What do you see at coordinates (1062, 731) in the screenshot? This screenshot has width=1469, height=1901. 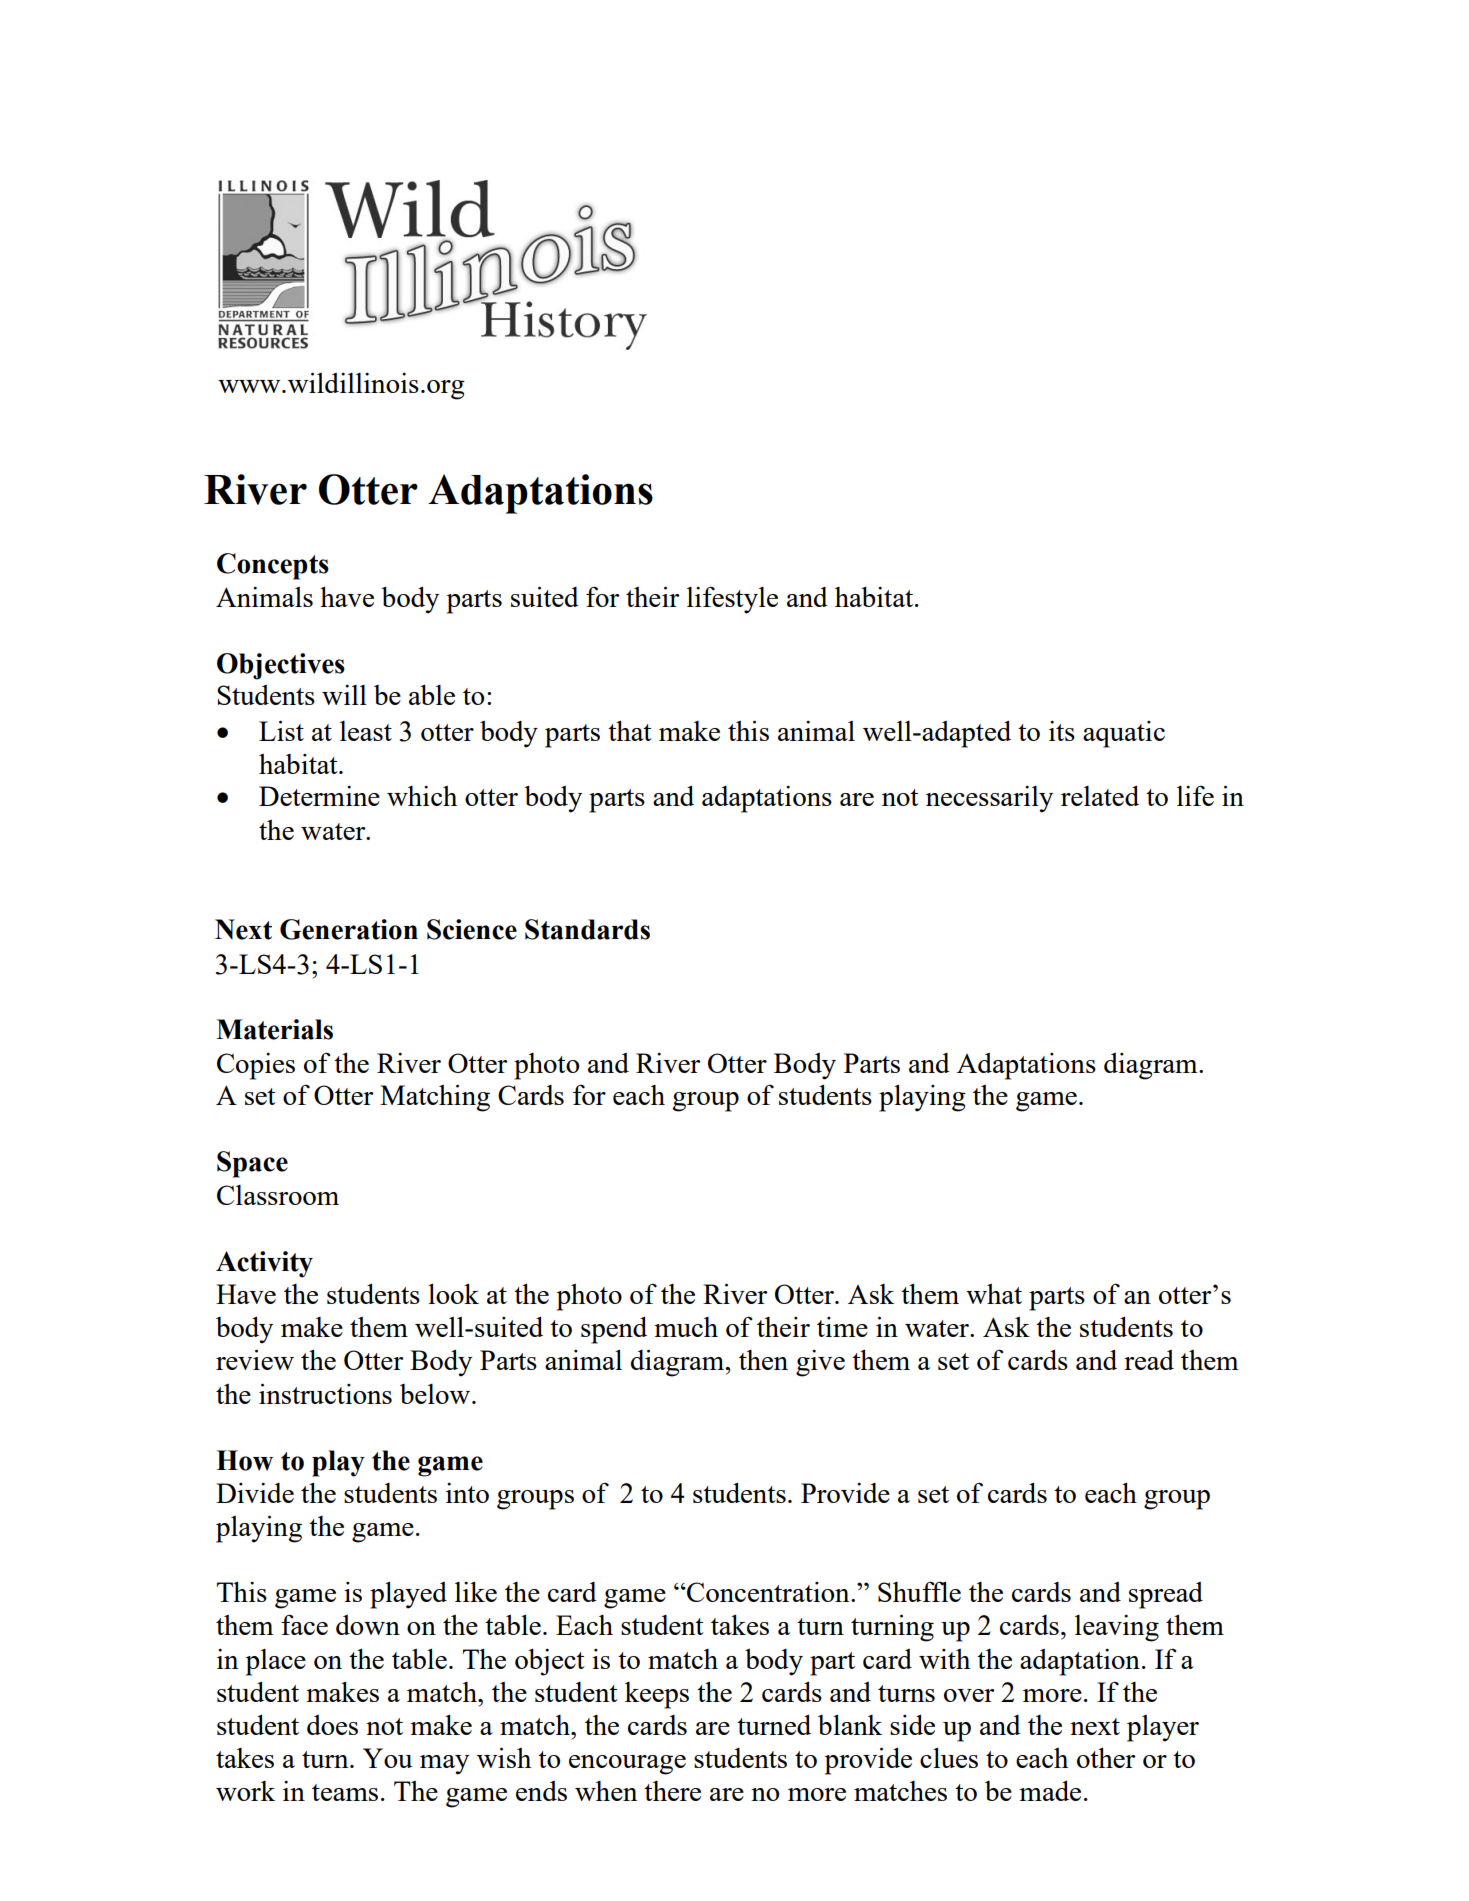 I see `its` at bounding box center [1062, 731].
